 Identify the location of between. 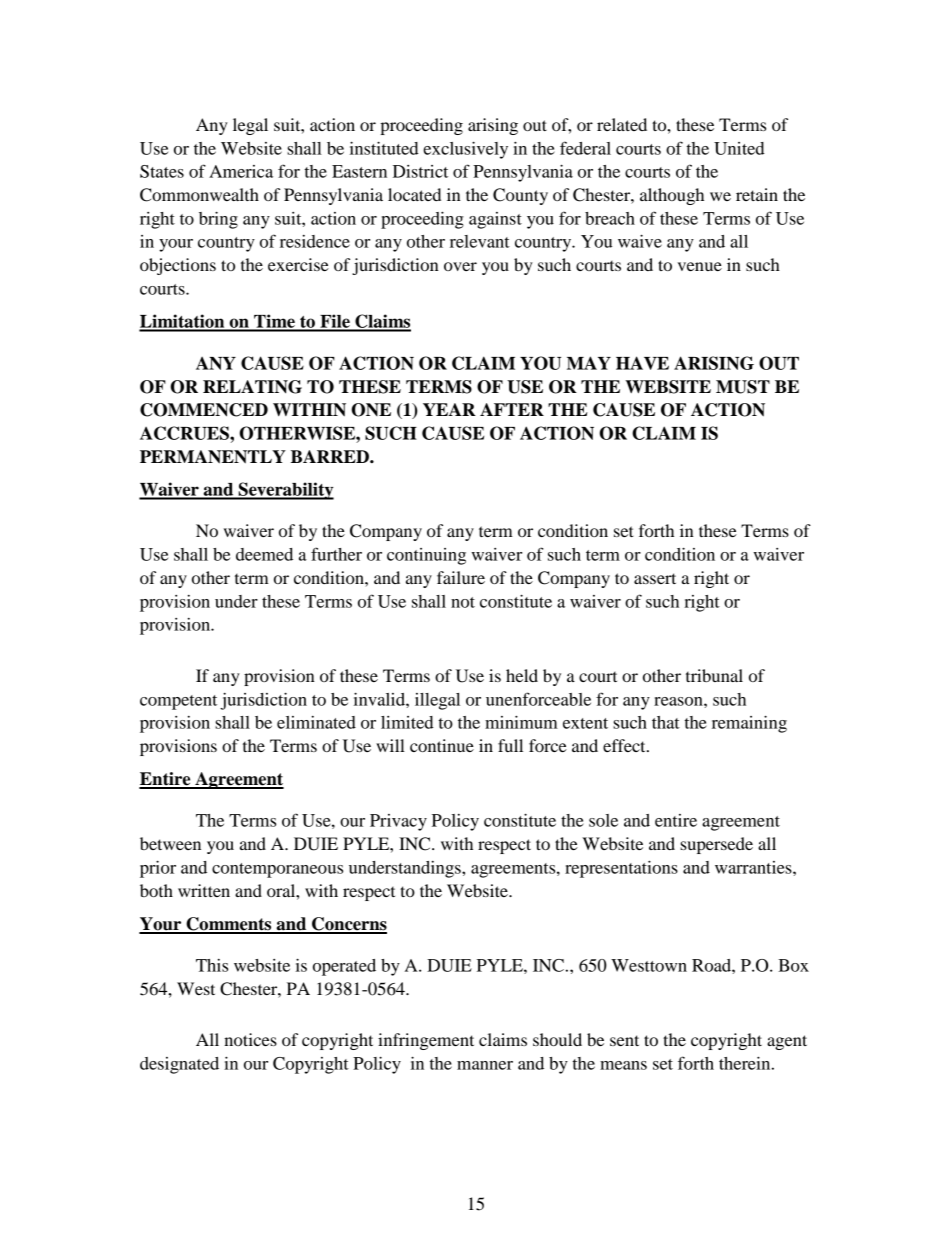
(170, 843).
